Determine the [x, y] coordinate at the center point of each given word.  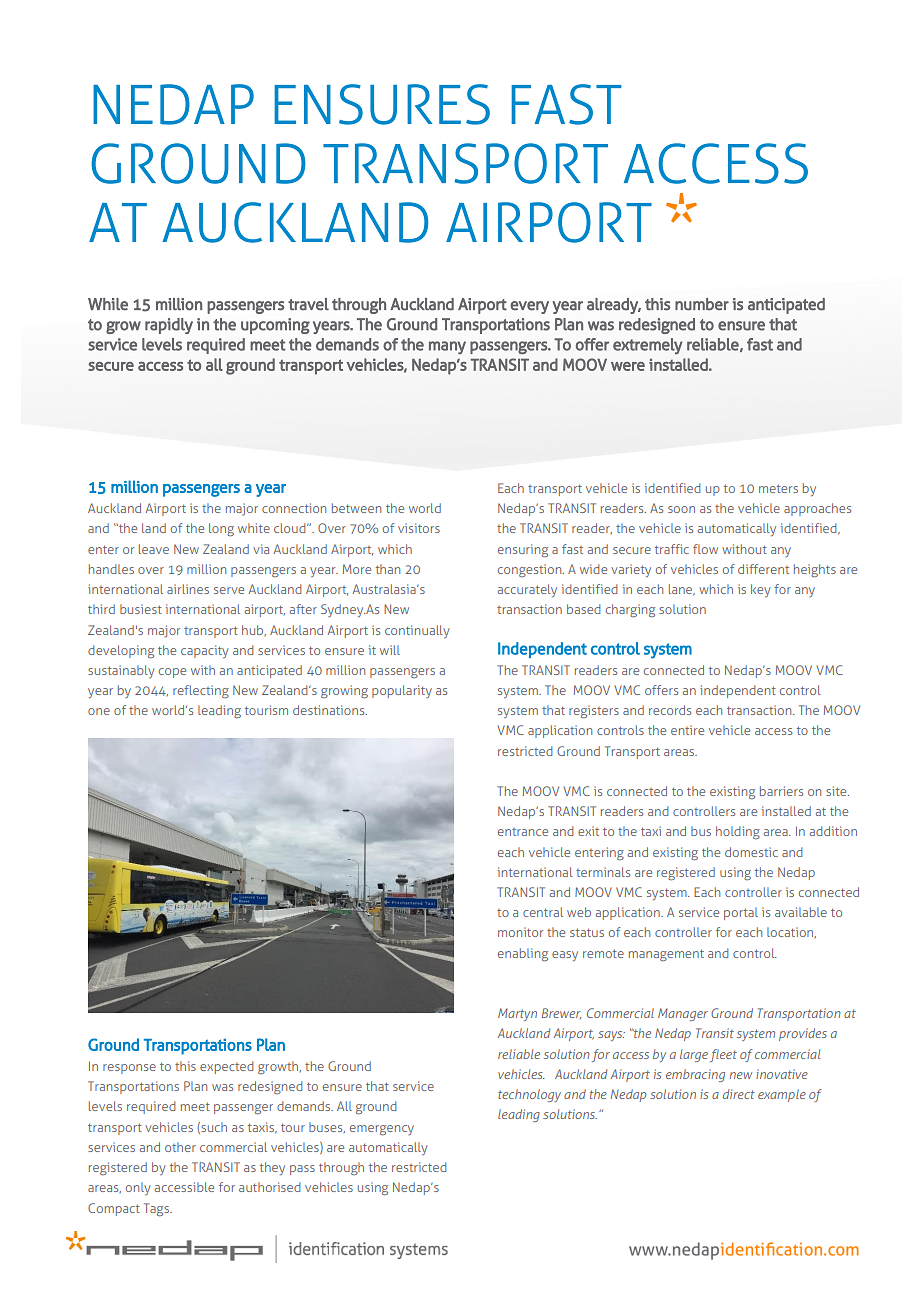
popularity [402, 691]
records [670, 710]
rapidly [169, 326]
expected [226, 1067]
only [138, 1188]
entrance [523, 832]
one [99, 711]
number [702, 304]
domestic [751, 852]
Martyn [517, 1014]
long [221, 529]
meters [778, 488]
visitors [419, 528]
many [447, 347]
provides [803, 1034]
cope [172, 673]
